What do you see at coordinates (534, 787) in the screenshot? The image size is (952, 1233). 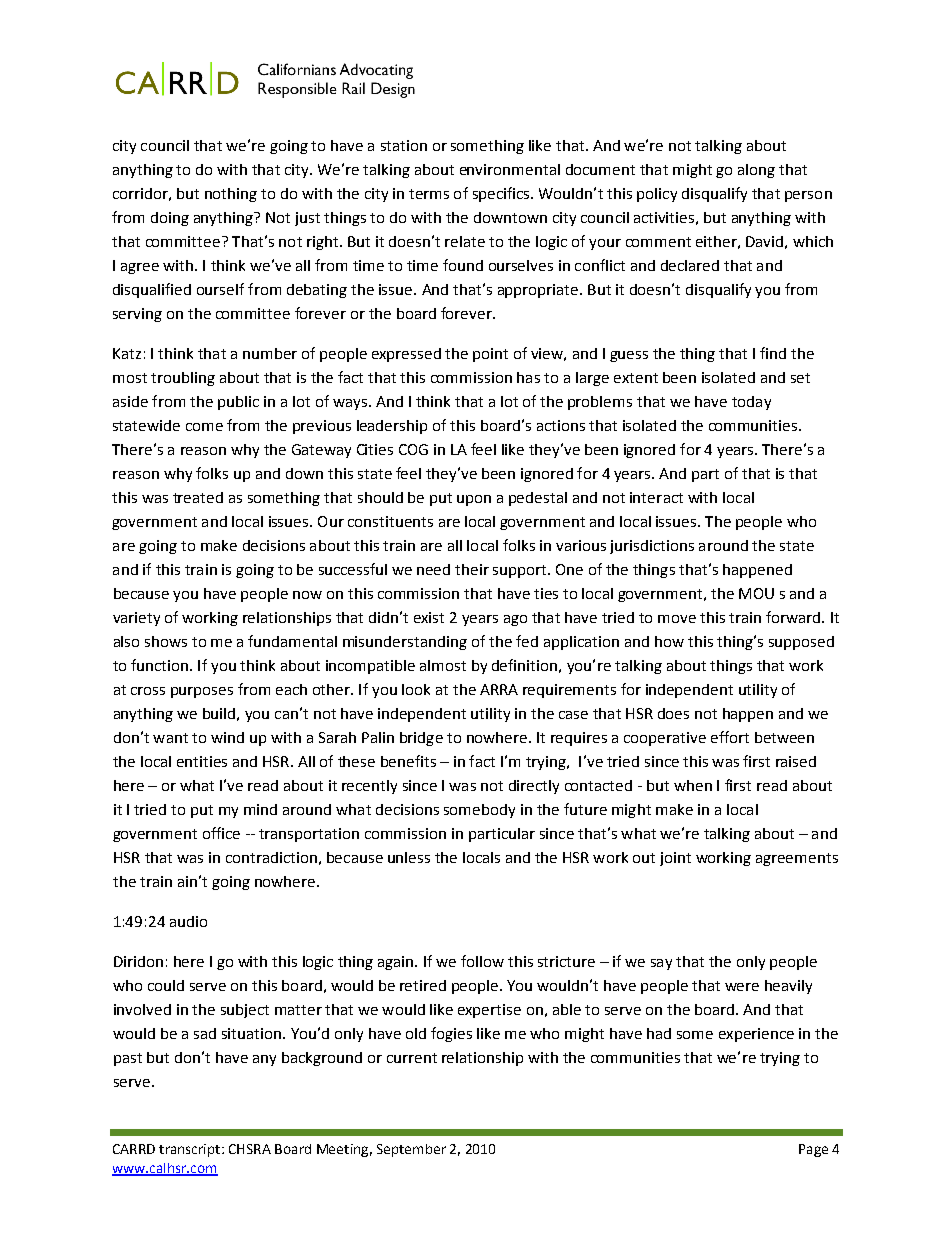 I see `directly` at bounding box center [534, 787].
